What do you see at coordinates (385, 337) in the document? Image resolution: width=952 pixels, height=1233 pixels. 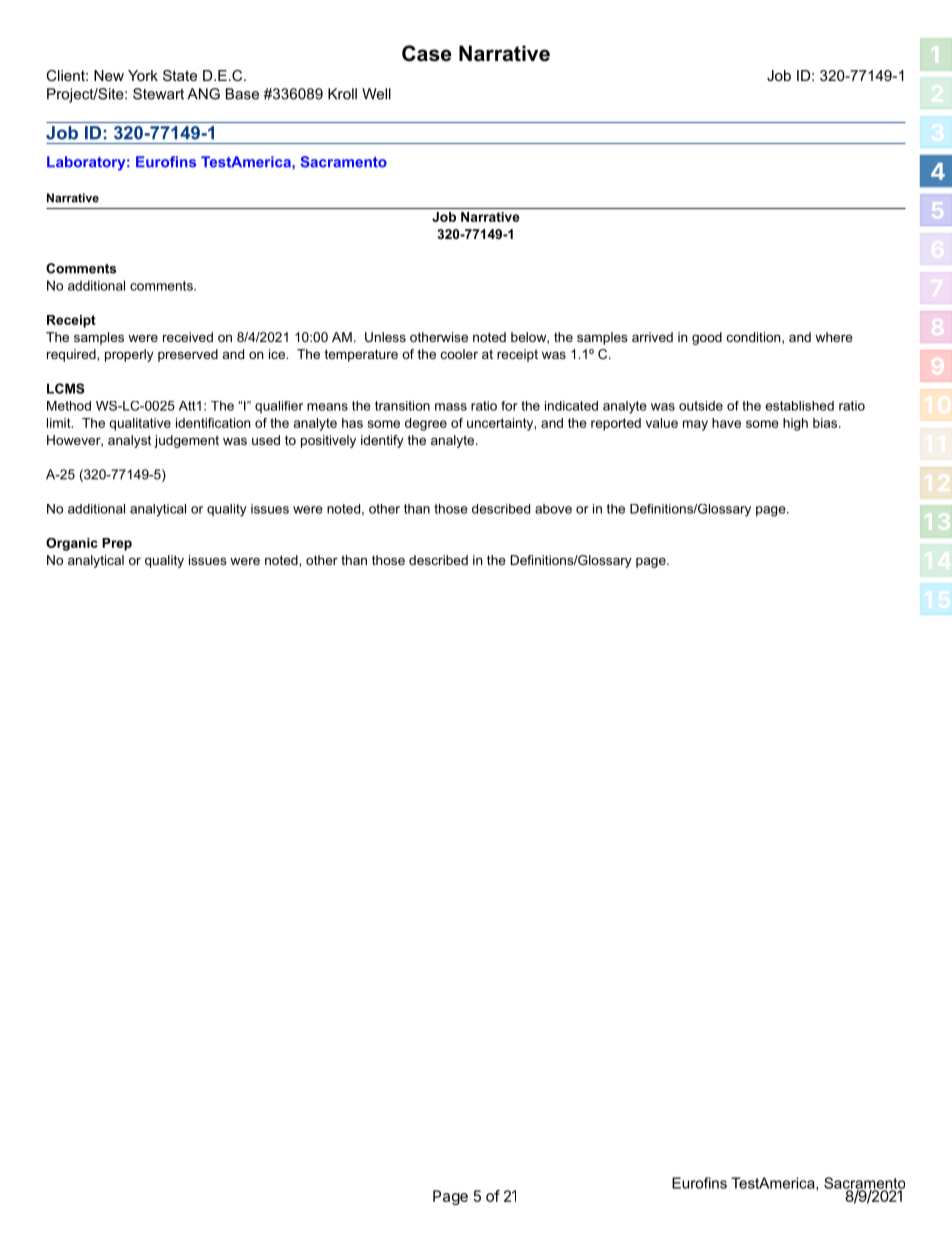 I see `Unless` at bounding box center [385, 337].
